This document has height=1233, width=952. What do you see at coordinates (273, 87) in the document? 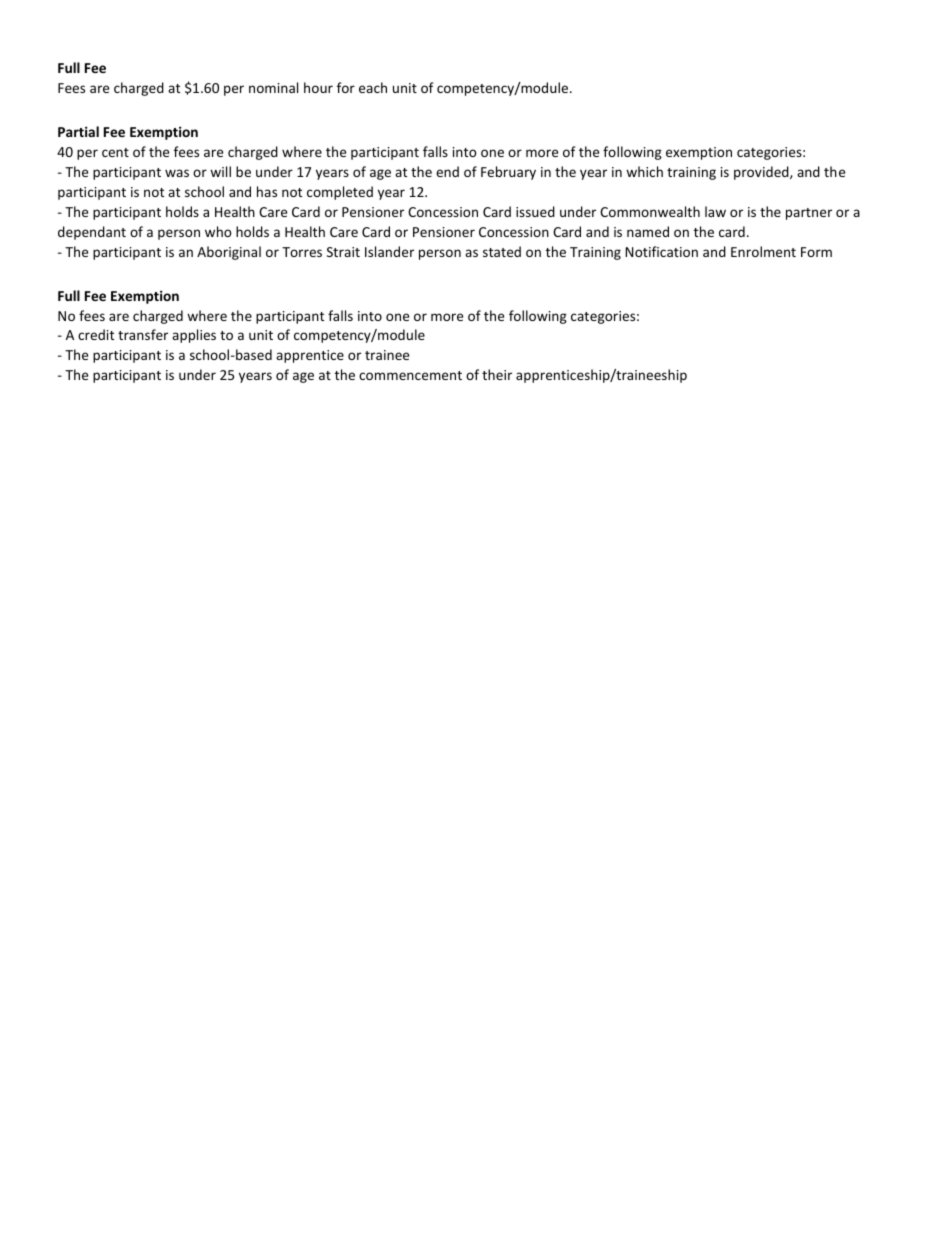
I see `nominal` at bounding box center [273, 87].
